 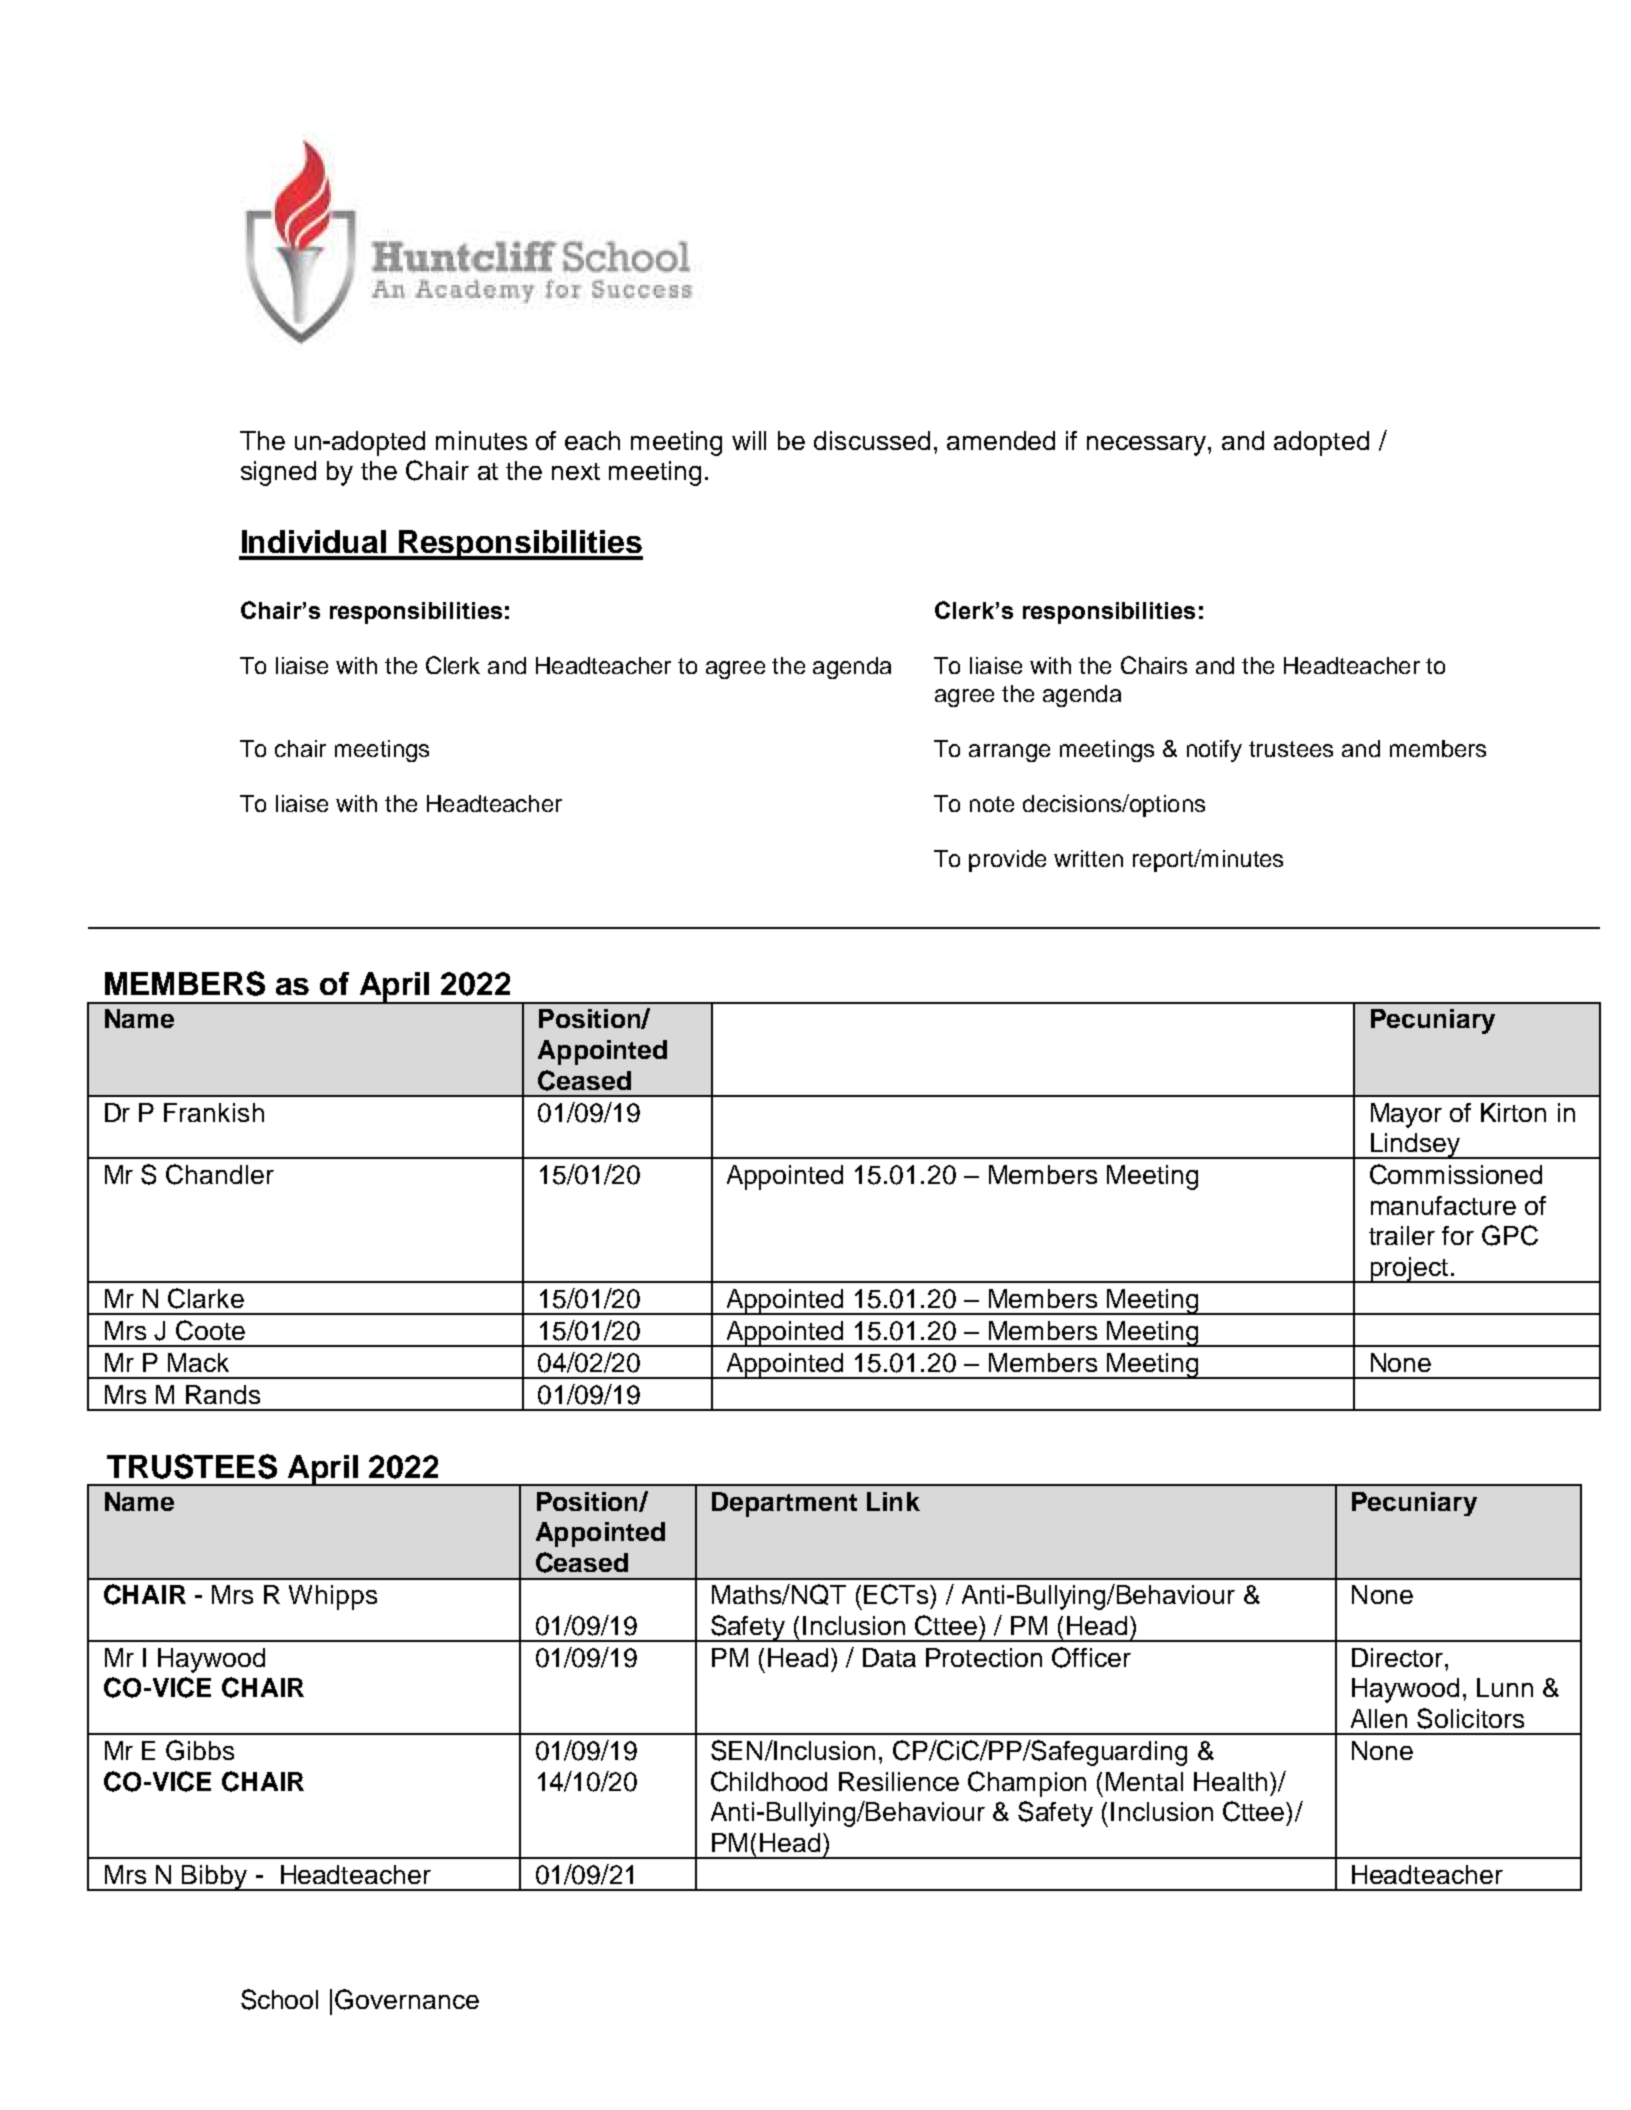 What do you see at coordinates (893, 1501) in the document?
I see `Link` at bounding box center [893, 1501].
